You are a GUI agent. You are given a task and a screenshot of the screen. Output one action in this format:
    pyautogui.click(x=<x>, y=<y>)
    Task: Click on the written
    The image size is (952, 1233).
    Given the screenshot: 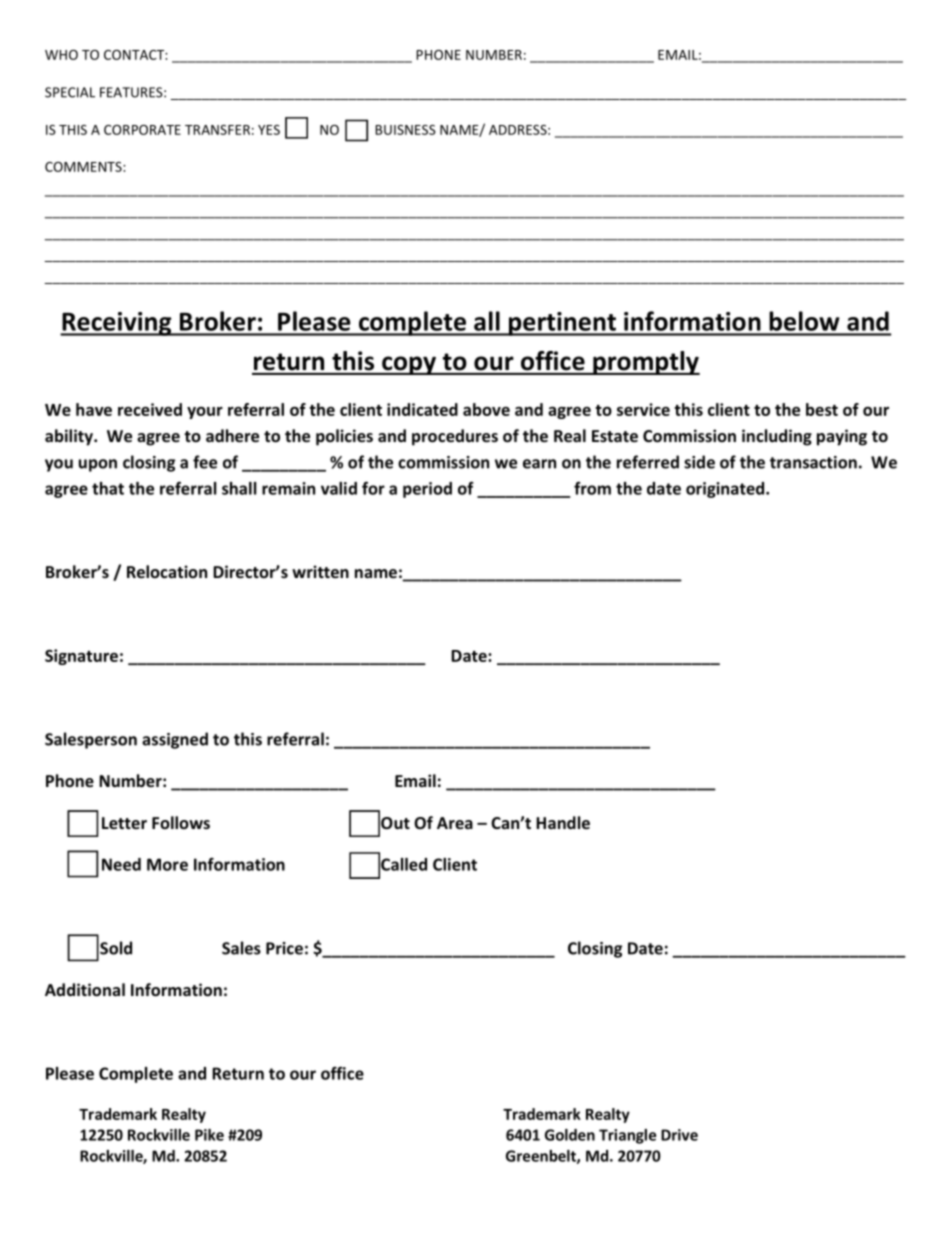 What is the action you would take?
    pyautogui.click(x=320, y=571)
